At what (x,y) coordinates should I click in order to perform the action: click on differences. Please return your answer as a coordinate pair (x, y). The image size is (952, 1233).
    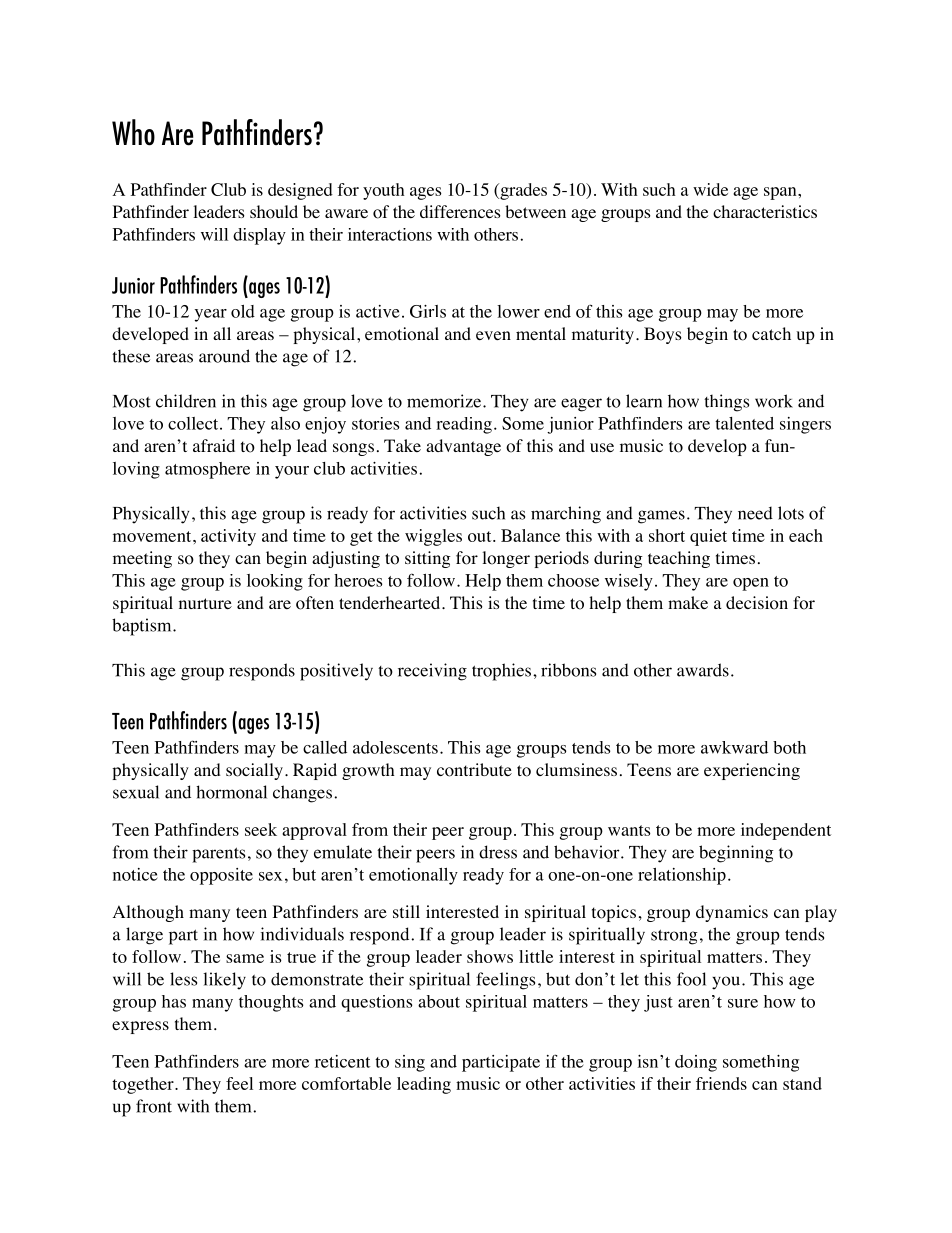
    Looking at the image, I should click on (460, 211).
